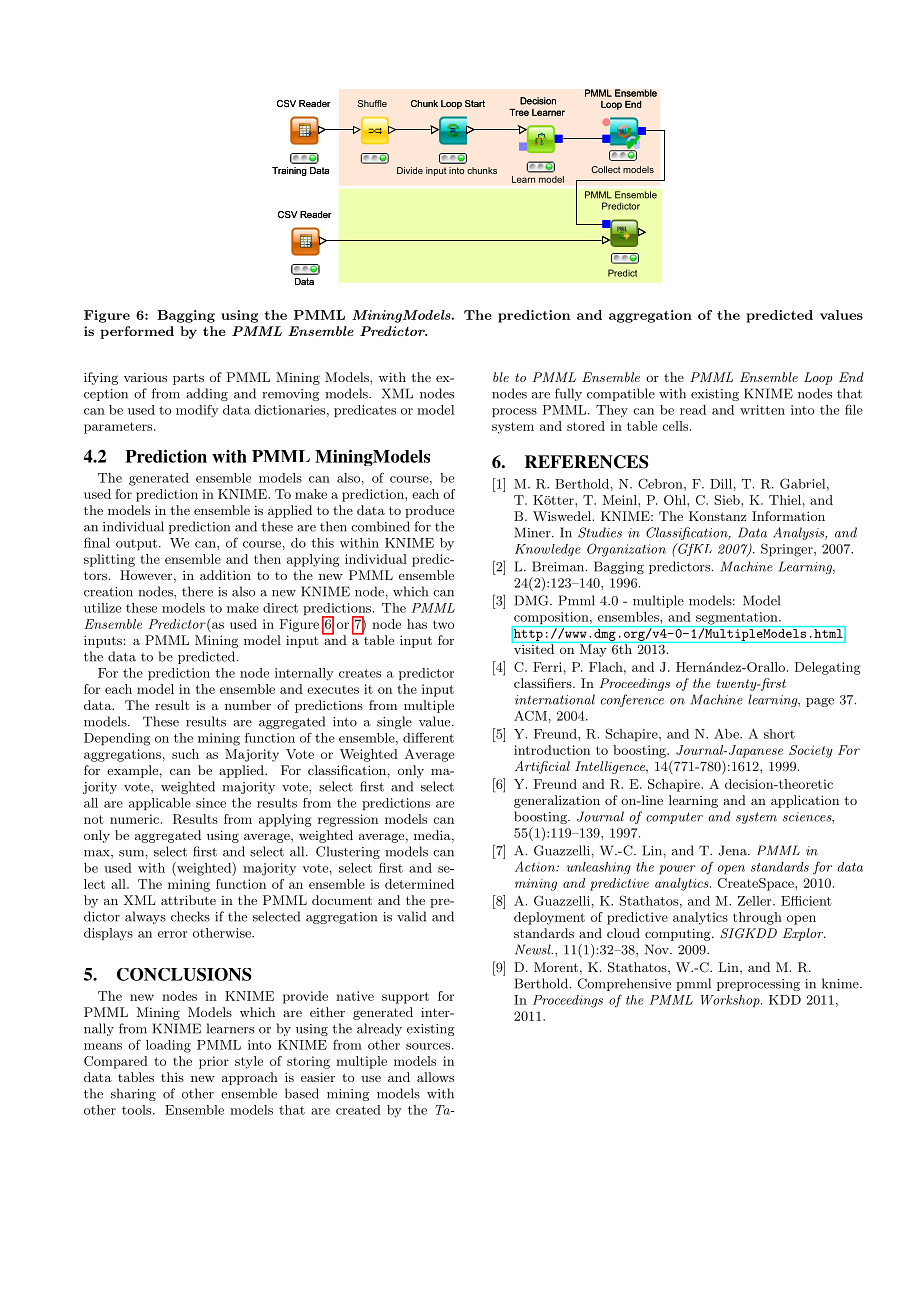  Describe the element at coordinates (133, 1094) in the screenshot. I see `sharing` at that location.
